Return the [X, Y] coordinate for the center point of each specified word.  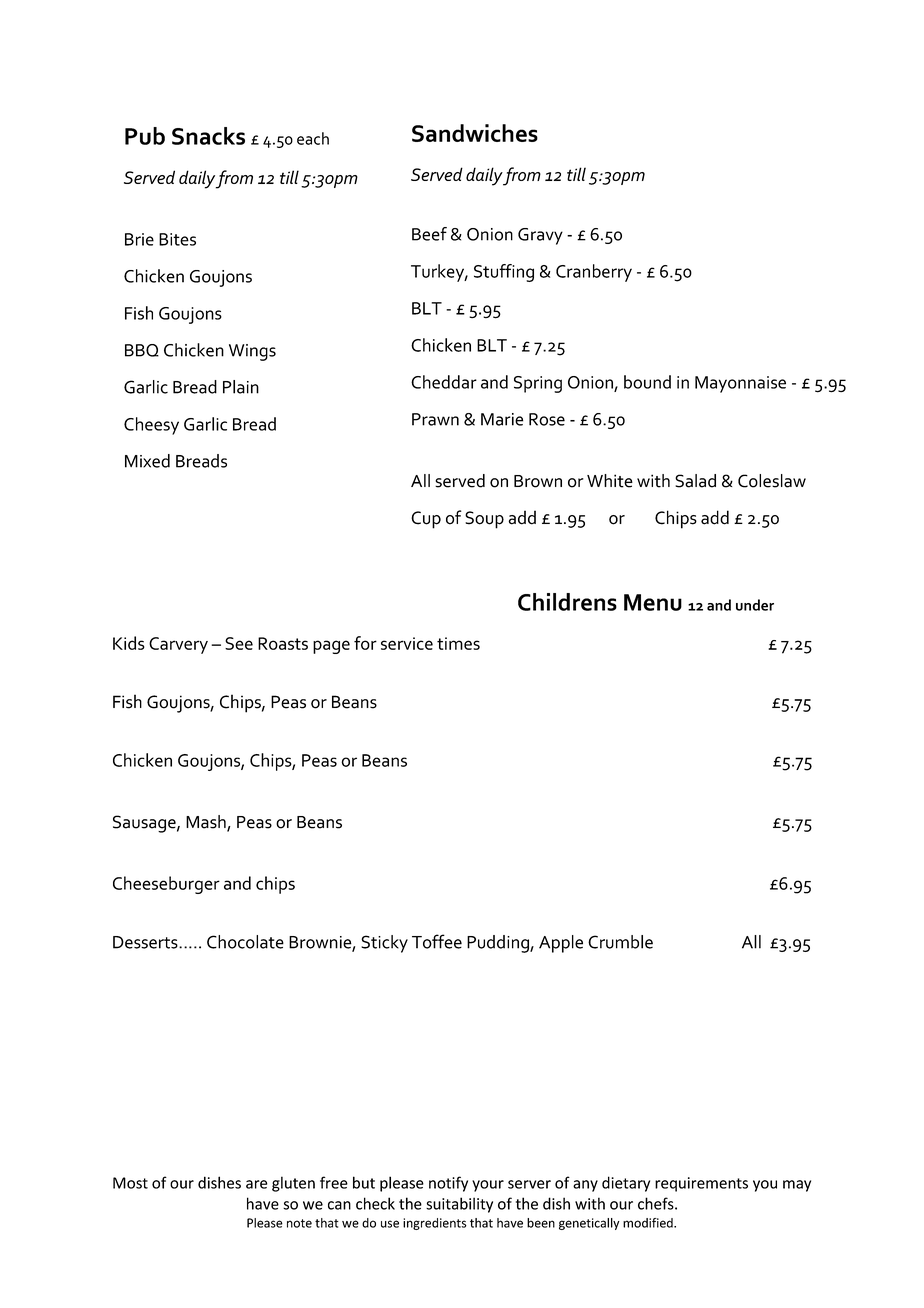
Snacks [208, 136]
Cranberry [594, 273]
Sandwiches [475, 133]
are [256, 1184]
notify [448, 1184]
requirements [701, 1184]
